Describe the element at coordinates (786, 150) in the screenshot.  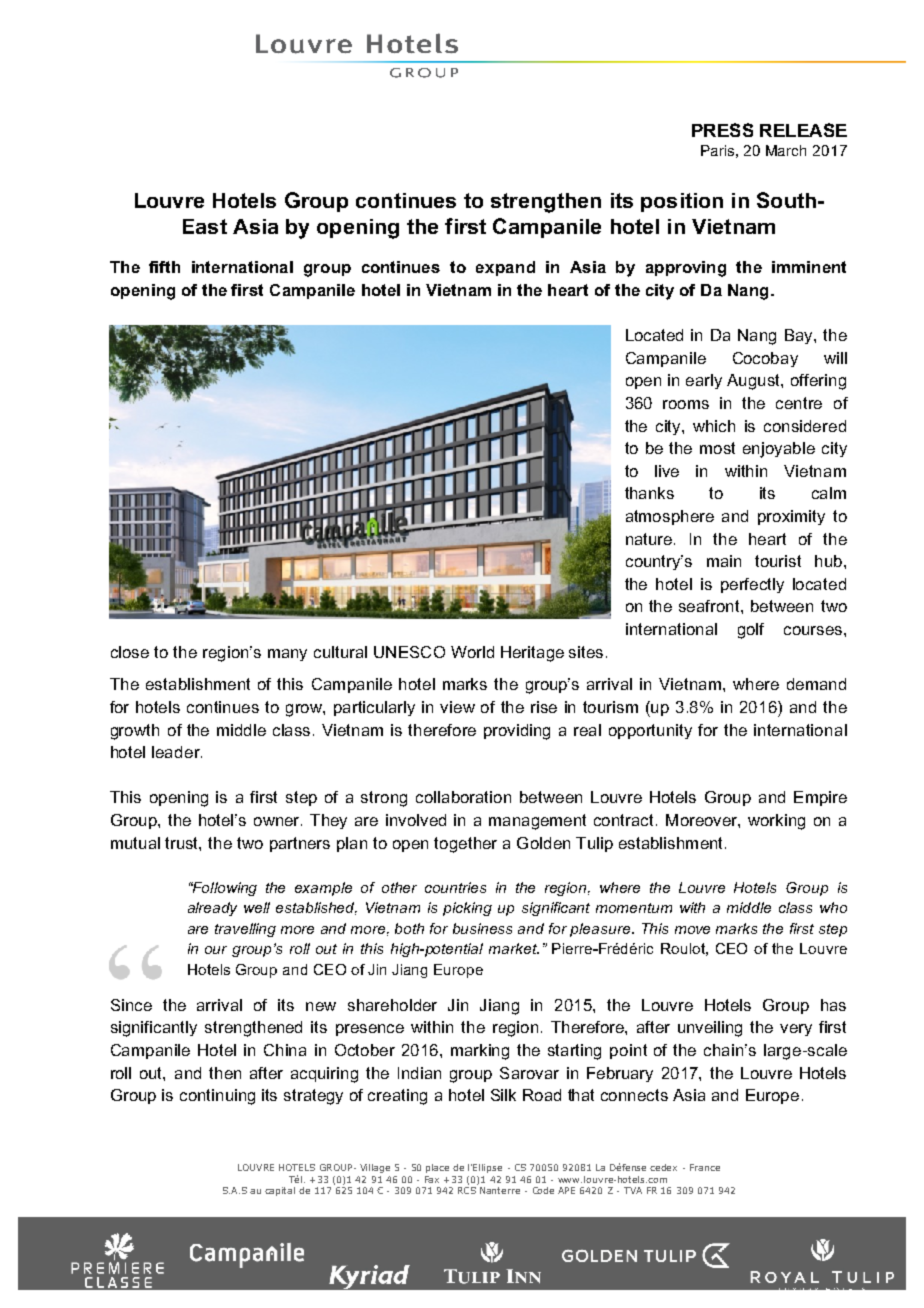
I see `March` at that location.
